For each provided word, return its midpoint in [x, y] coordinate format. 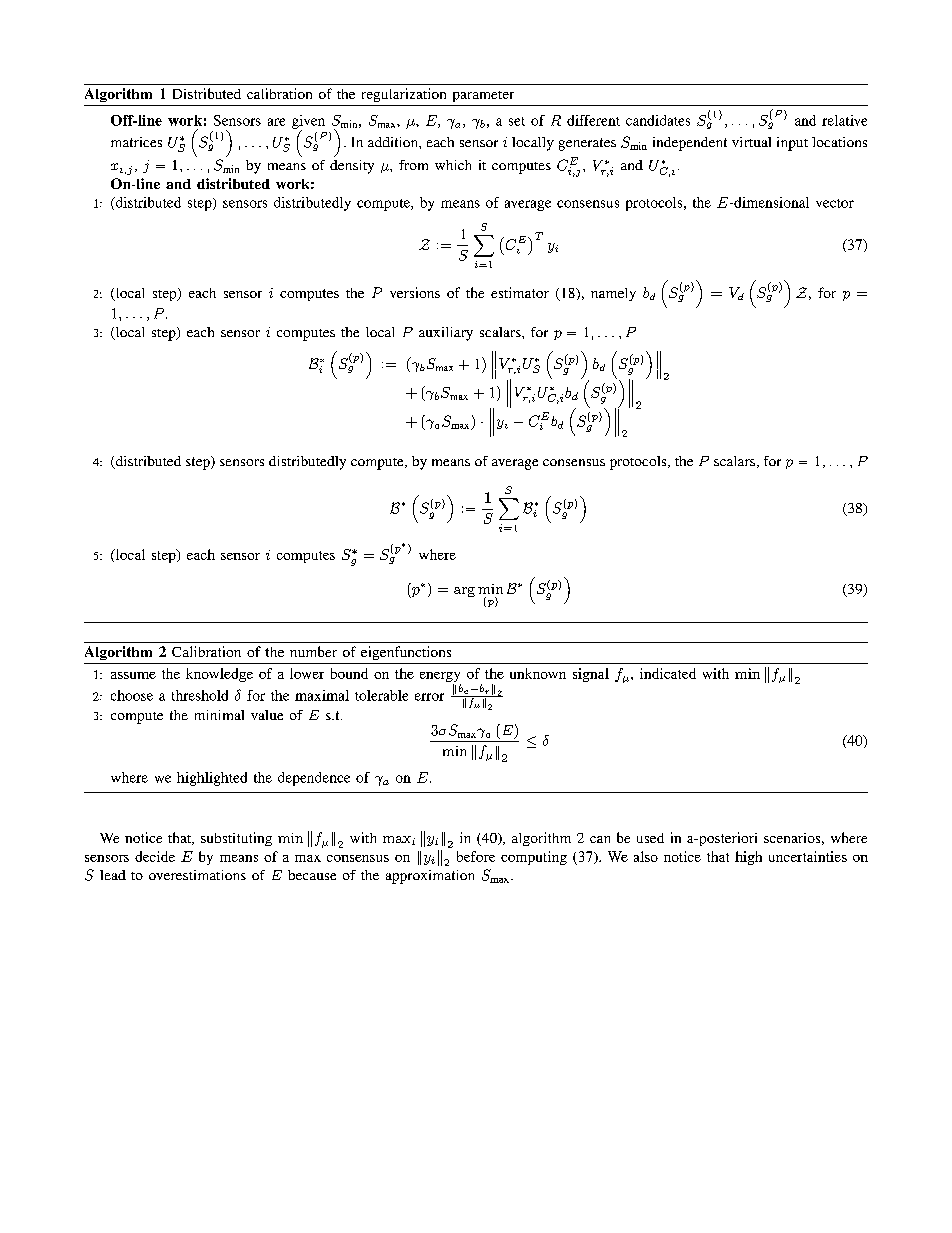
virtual [751, 142]
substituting [236, 839]
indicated [668, 673]
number [313, 651]
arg [464, 592]
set [517, 121]
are [276, 122]
